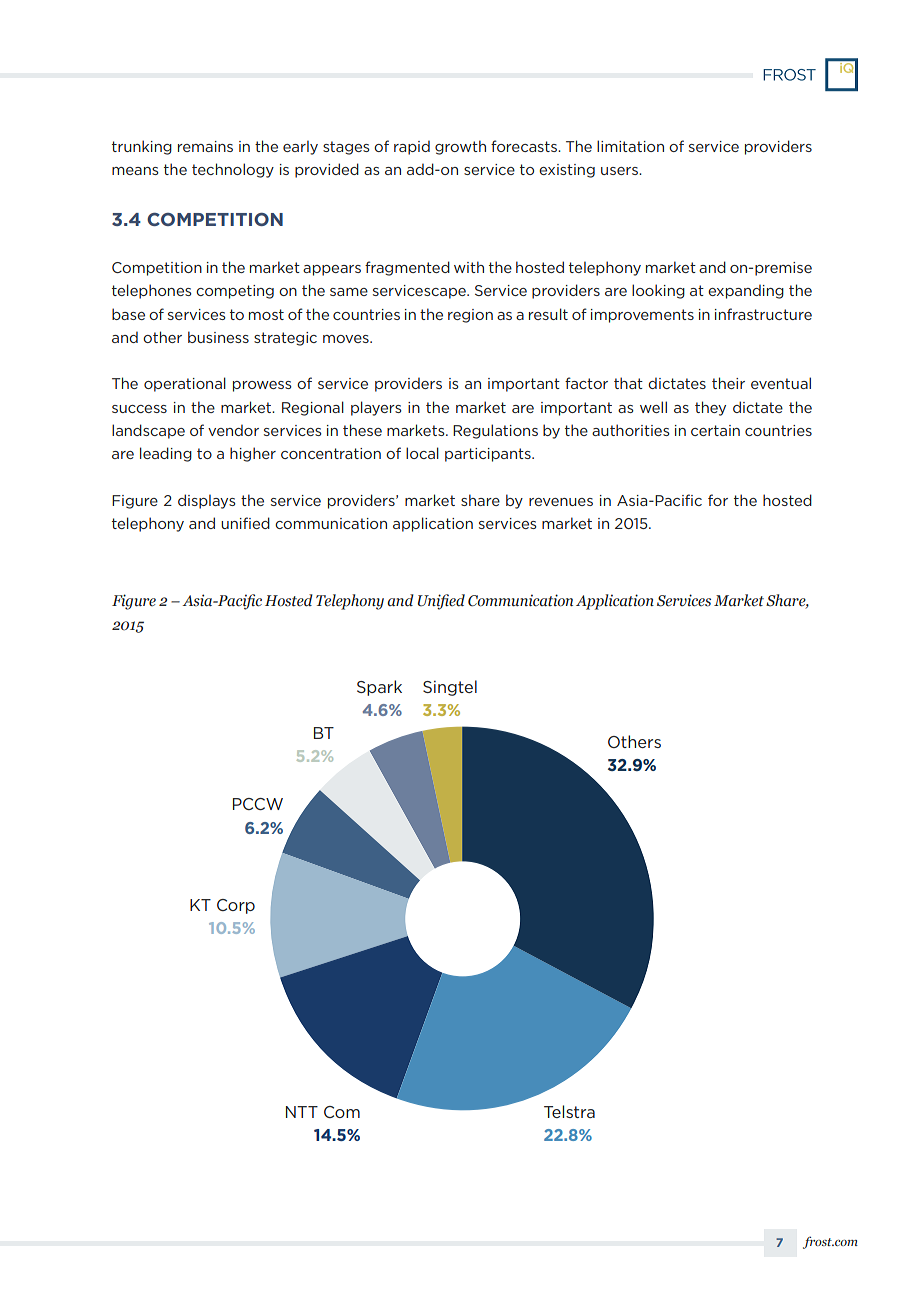  I want to click on NTT, so click(302, 1112).
